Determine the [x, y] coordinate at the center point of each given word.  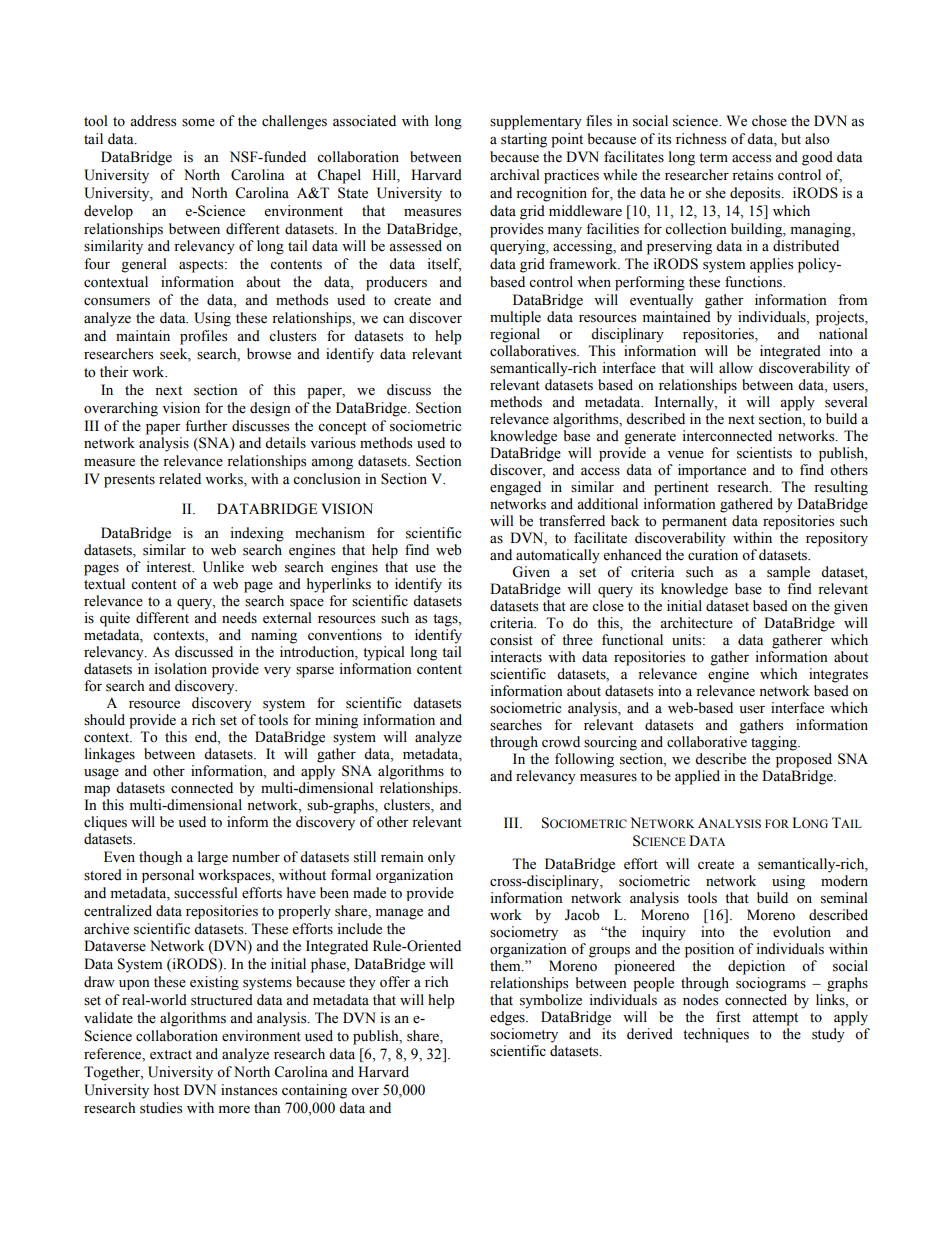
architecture [696, 623]
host [166, 1090]
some [198, 123]
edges [508, 1018]
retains [752, 175]
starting [524, 140]
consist [511, 640]
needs [239, 618]
